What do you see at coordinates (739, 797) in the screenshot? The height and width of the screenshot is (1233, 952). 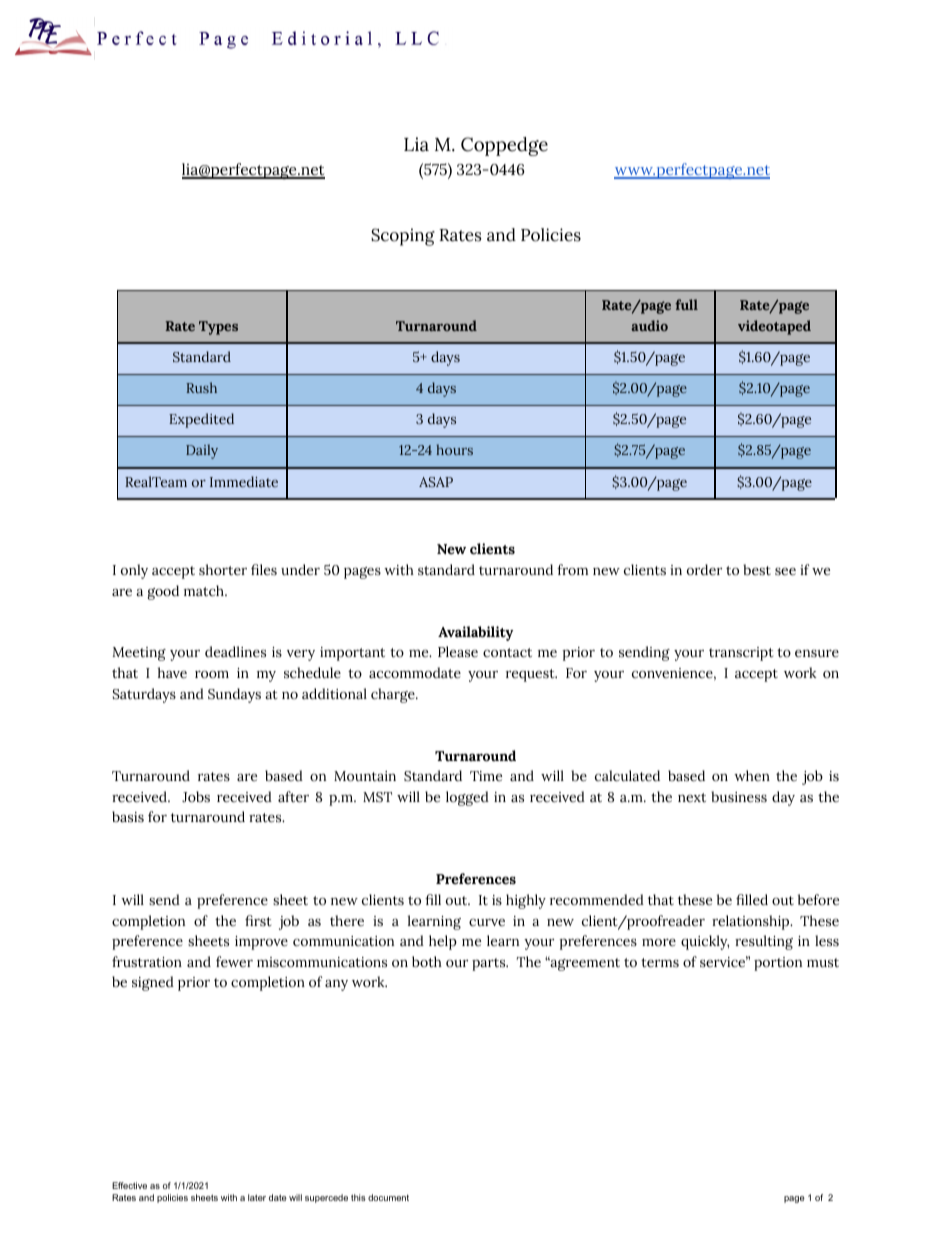 I see `business` at bounding box center [739, 797].
